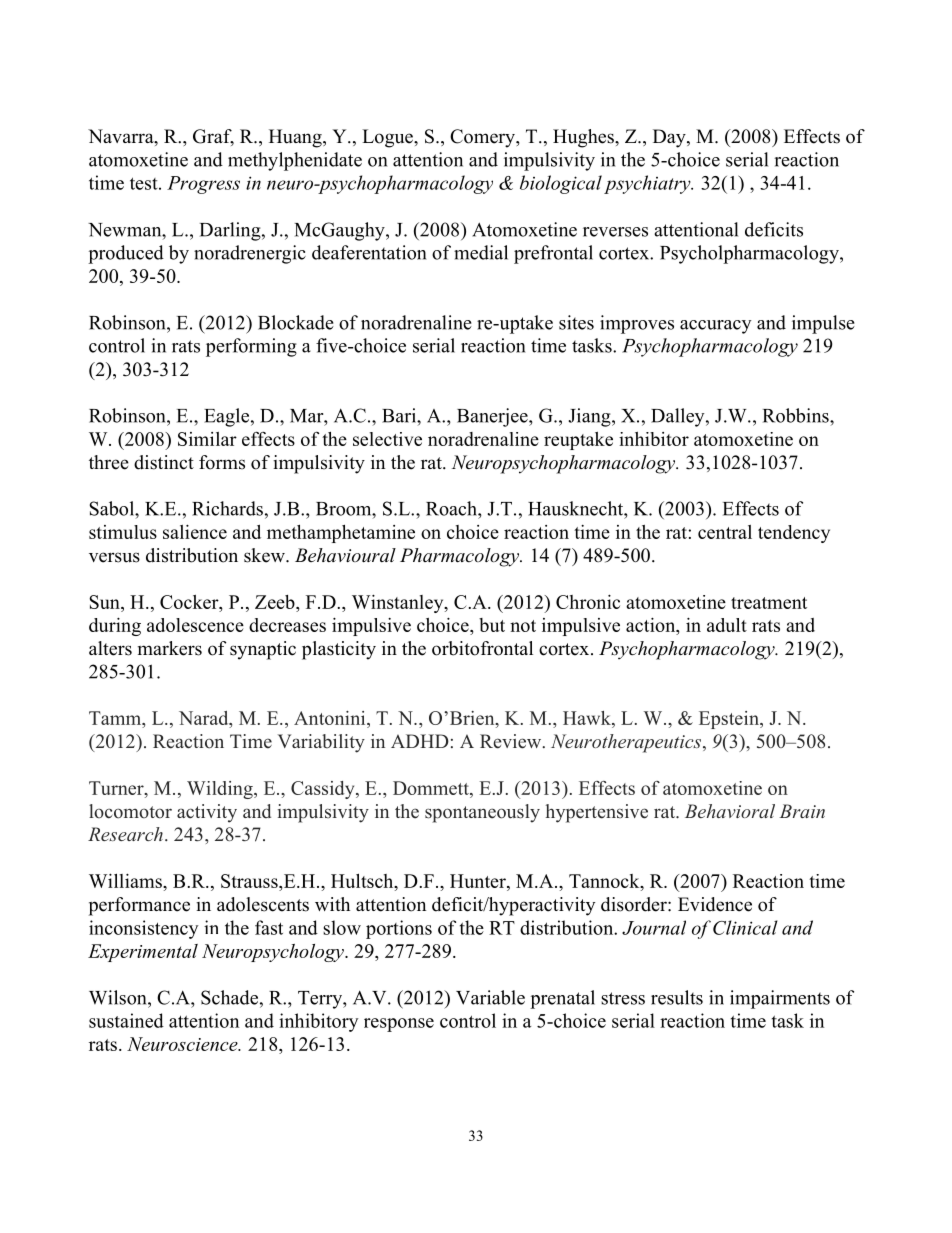 The width and height of the screenshot is (952, 1233). Describe the element at coordinates (561, 184) in the screenshot. I see `biological` at that location.
